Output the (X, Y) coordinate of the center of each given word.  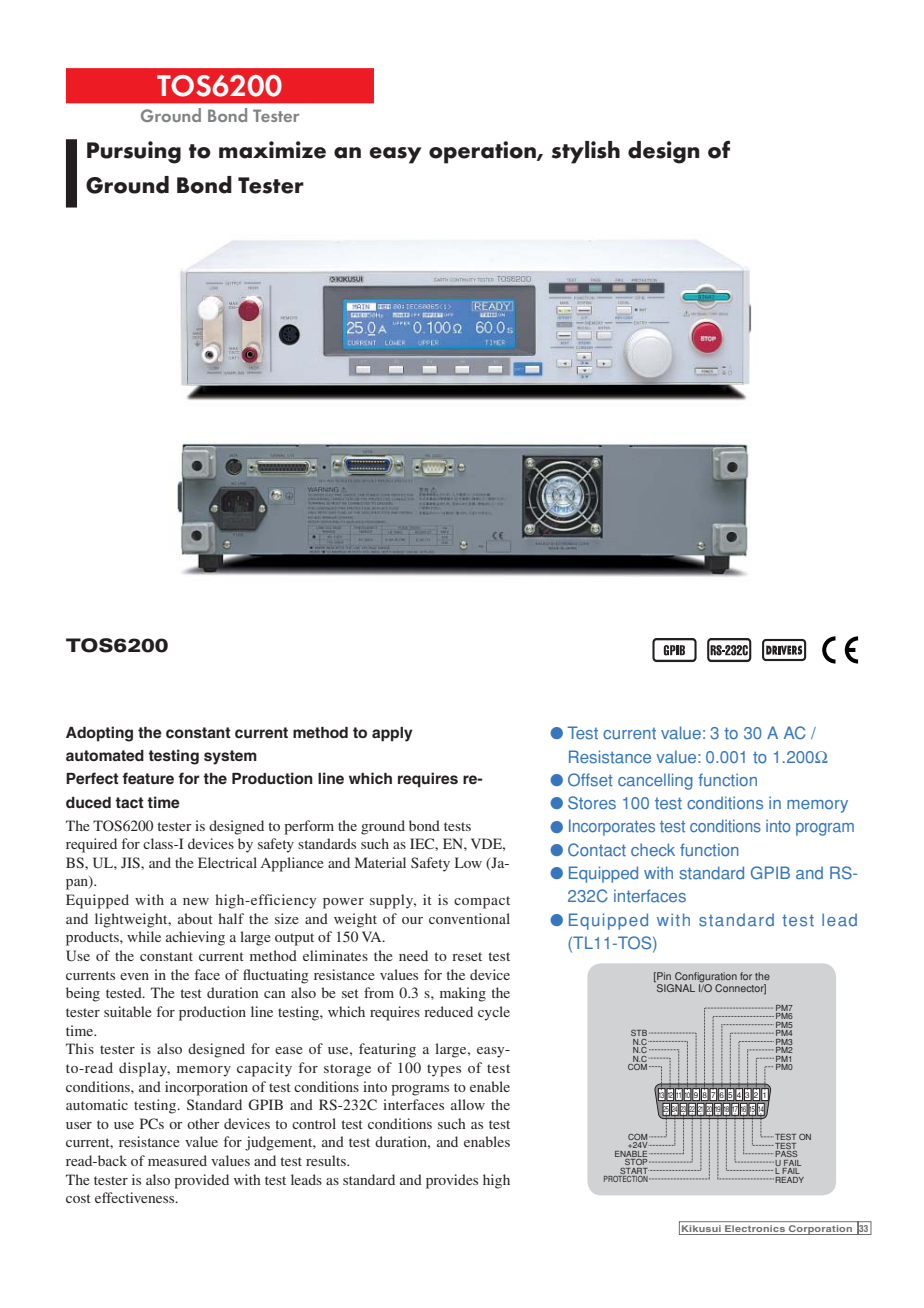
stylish (586, 152)
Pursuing (134, 152)
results (327, 1160)
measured (177, 1160)
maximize (272, 150)
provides (452, 1181)
